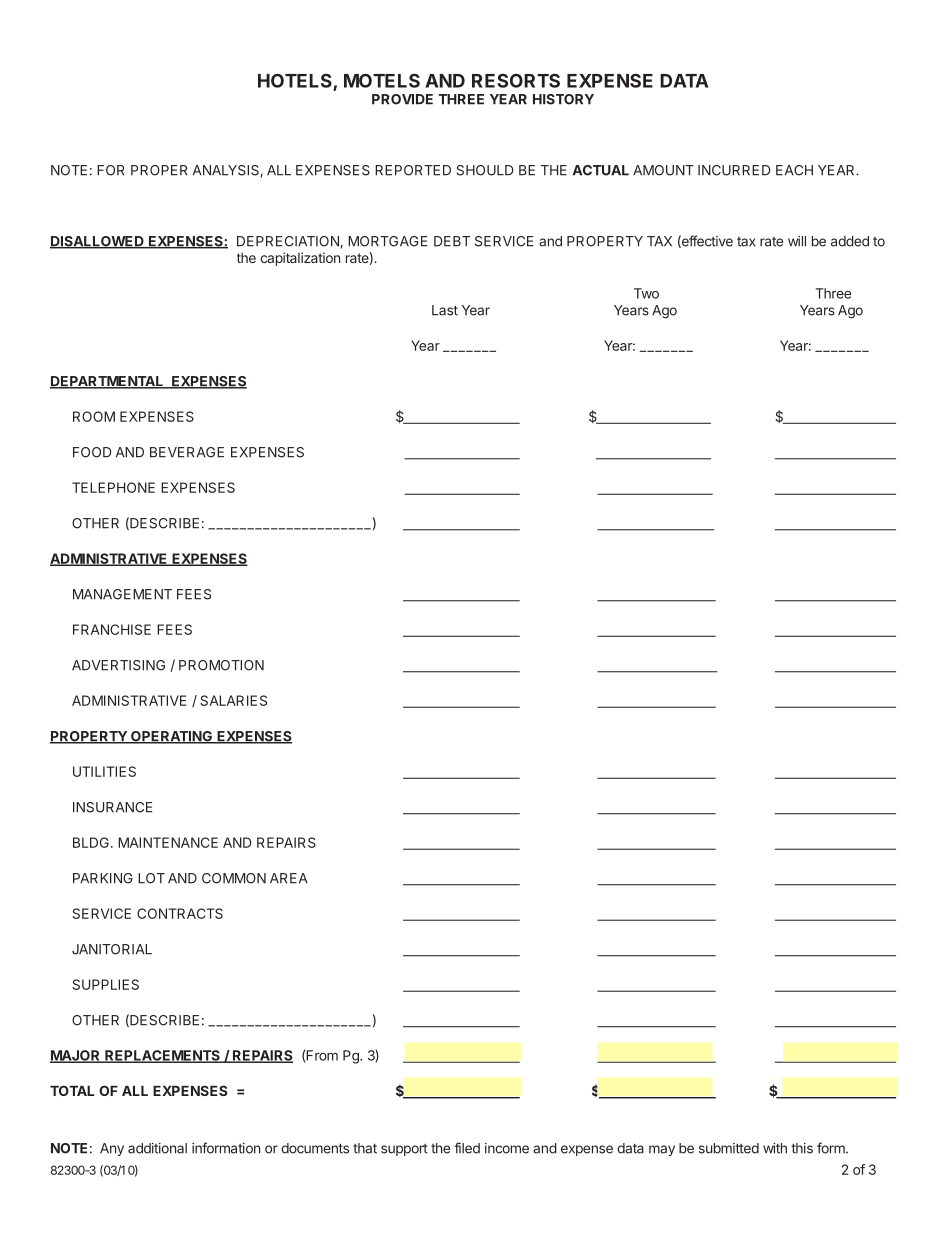 This page has width=952, height=1233. Describe the element at coordinates (467, 1148) in the page. I see `filed` at that location.
